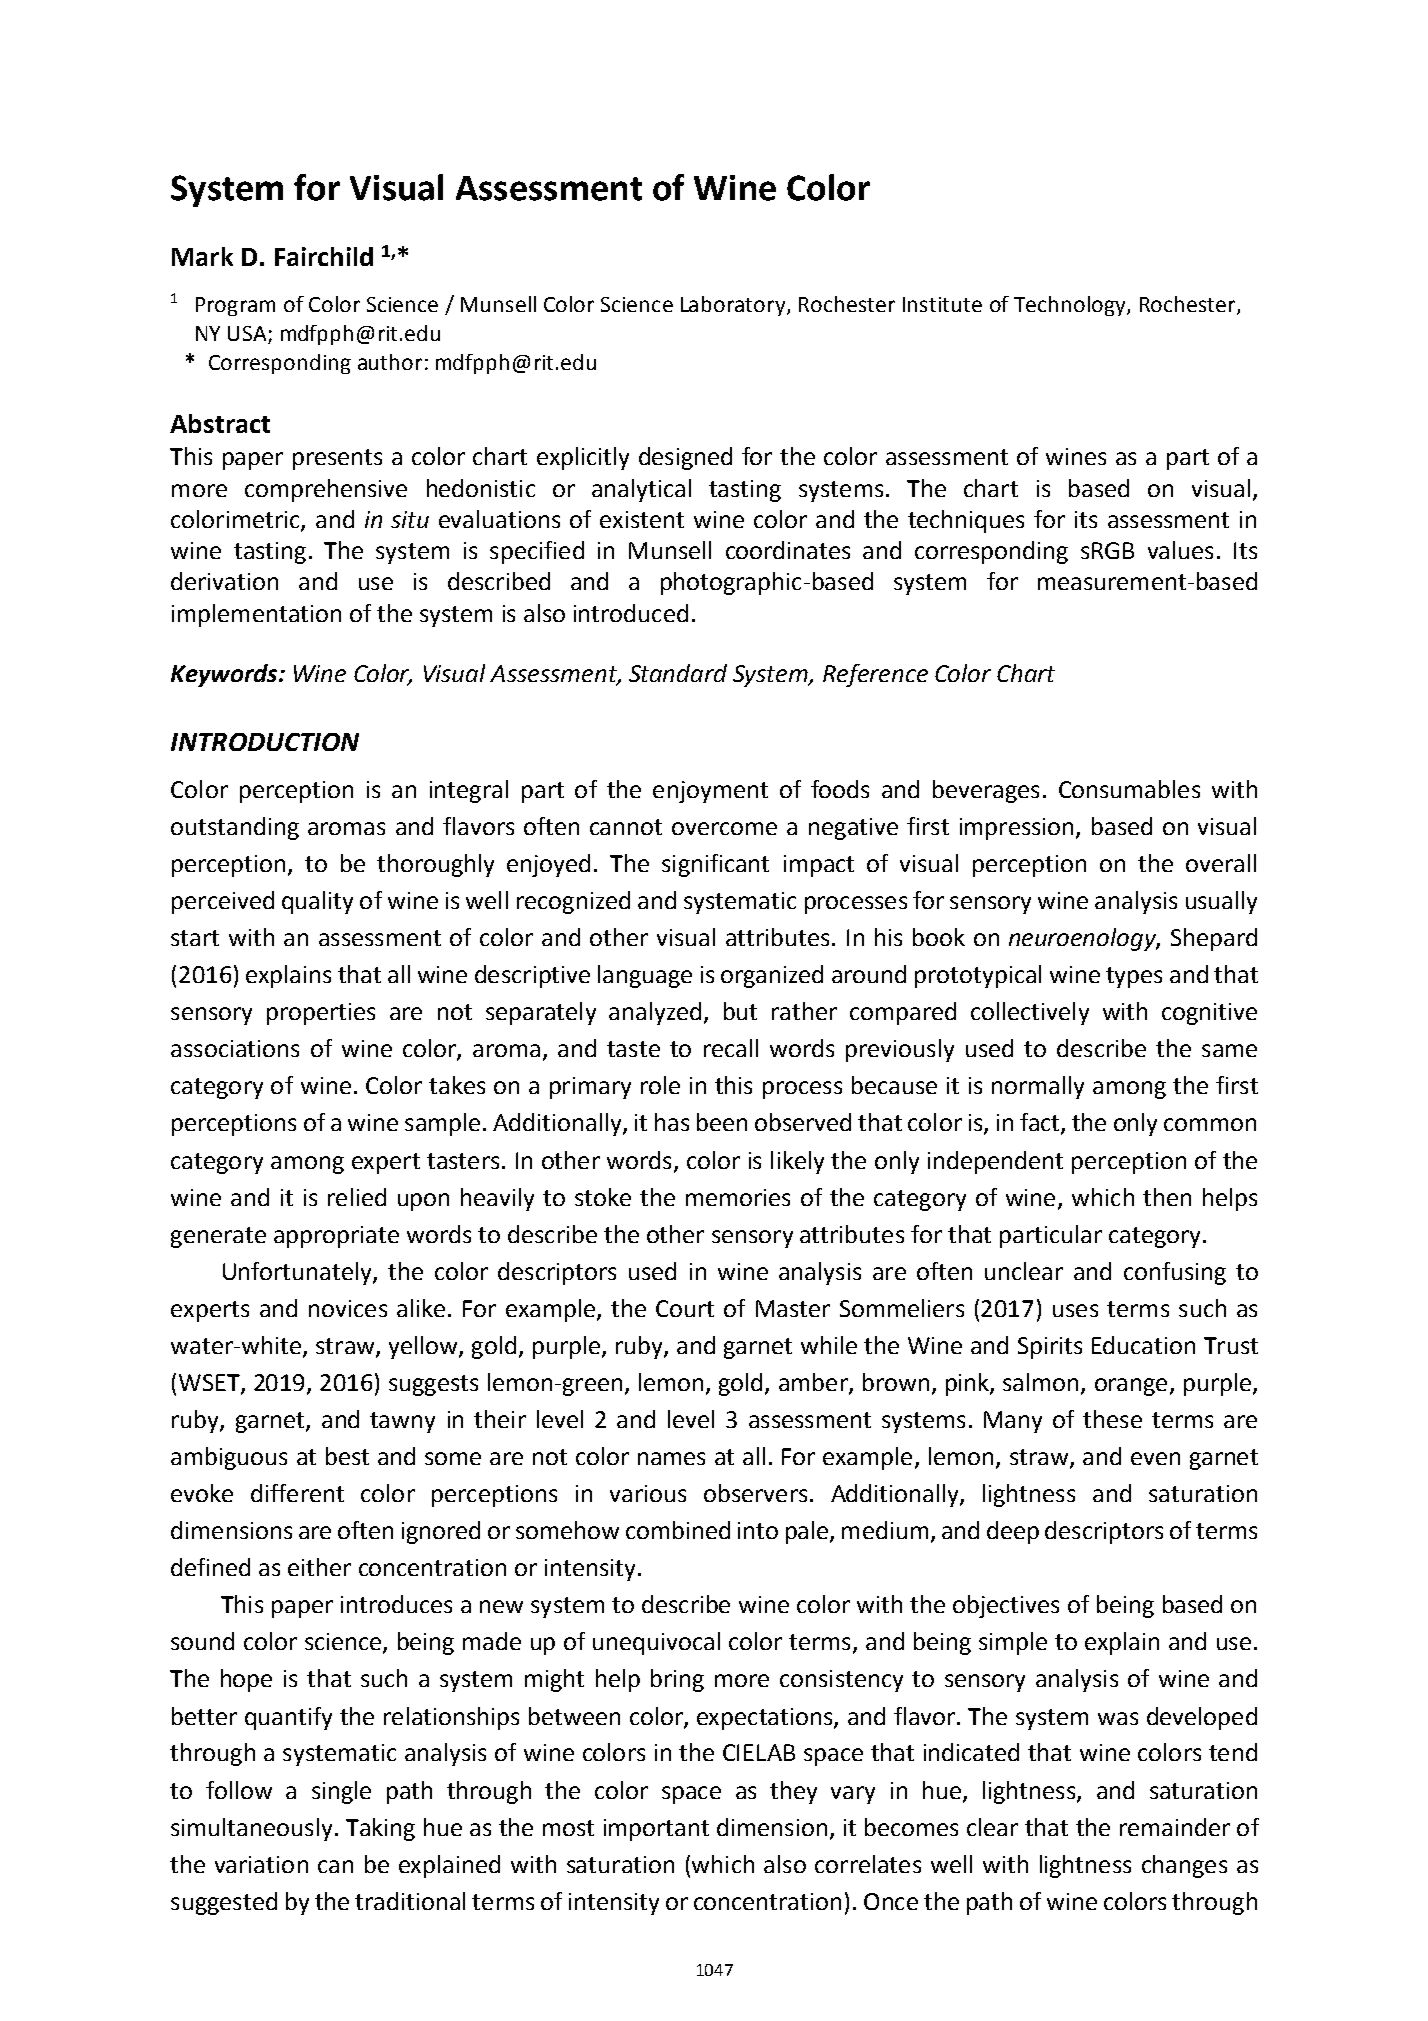  Describe the element at coordinates (724, 828) in the screenshot. I see `overcome` at that location.
